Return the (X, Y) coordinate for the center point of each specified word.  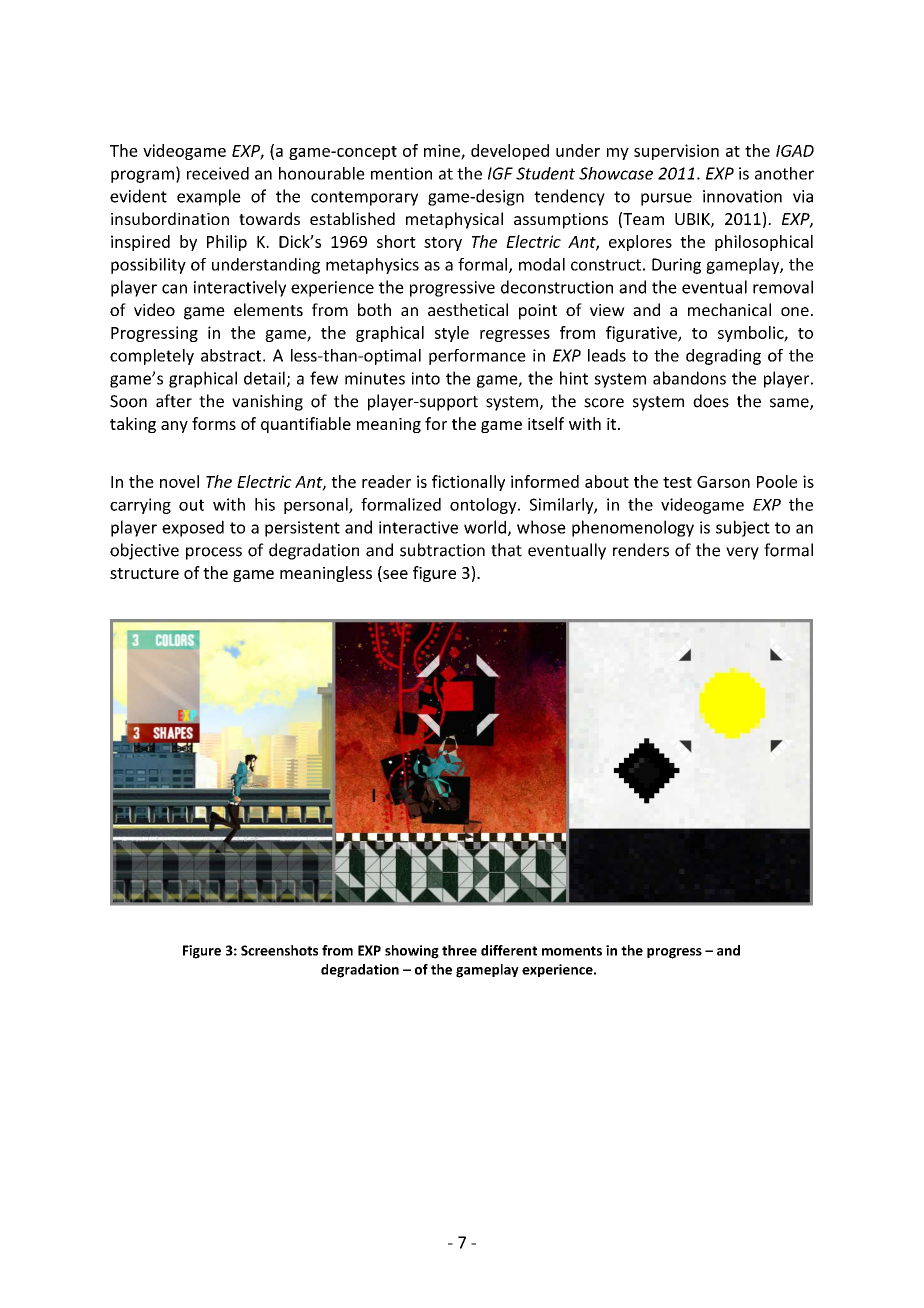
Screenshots (279, 950)
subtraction (442, 550)
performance (477, 357)
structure (144, 573)
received (218, 173)
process (214, 553)
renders (641, 550)
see (395, 574)
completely (152, 357)
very (742, 553)
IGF (500, 173)
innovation (742, 196)
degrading (723, 357)
